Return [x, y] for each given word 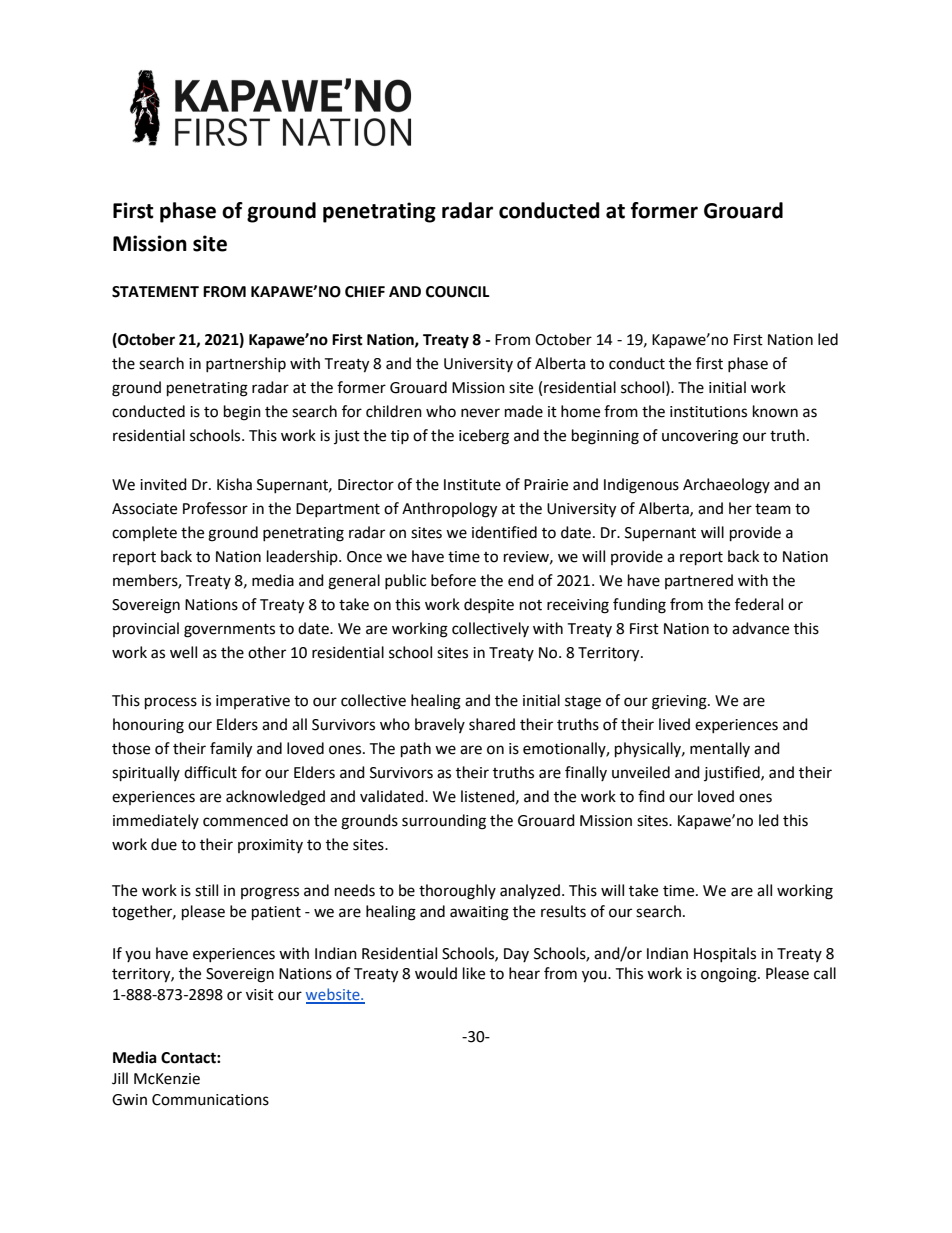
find [651, 796]
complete [144, 533]
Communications [210, 1100]
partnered [699, 581]
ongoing [730, 975]
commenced [245, 820]
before [453, 580]
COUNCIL [458, 292]
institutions [708, 412]
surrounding [444, 822]
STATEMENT [155, 292]
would [436, 973]
